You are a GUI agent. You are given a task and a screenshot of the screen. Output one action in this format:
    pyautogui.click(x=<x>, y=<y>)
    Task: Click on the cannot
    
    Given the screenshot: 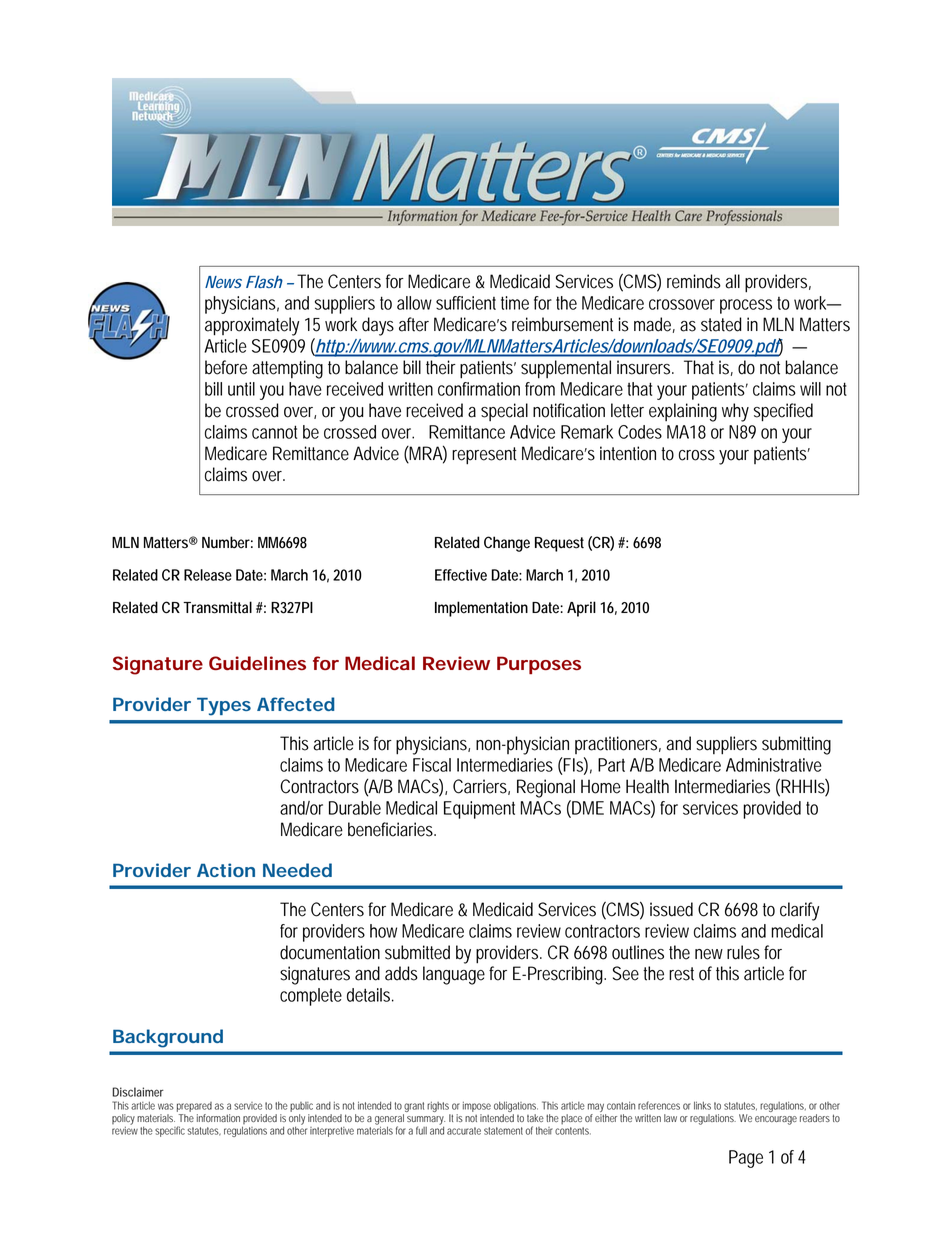 What is the action you would take?
    pyautogui.click(x=274, y=432)
